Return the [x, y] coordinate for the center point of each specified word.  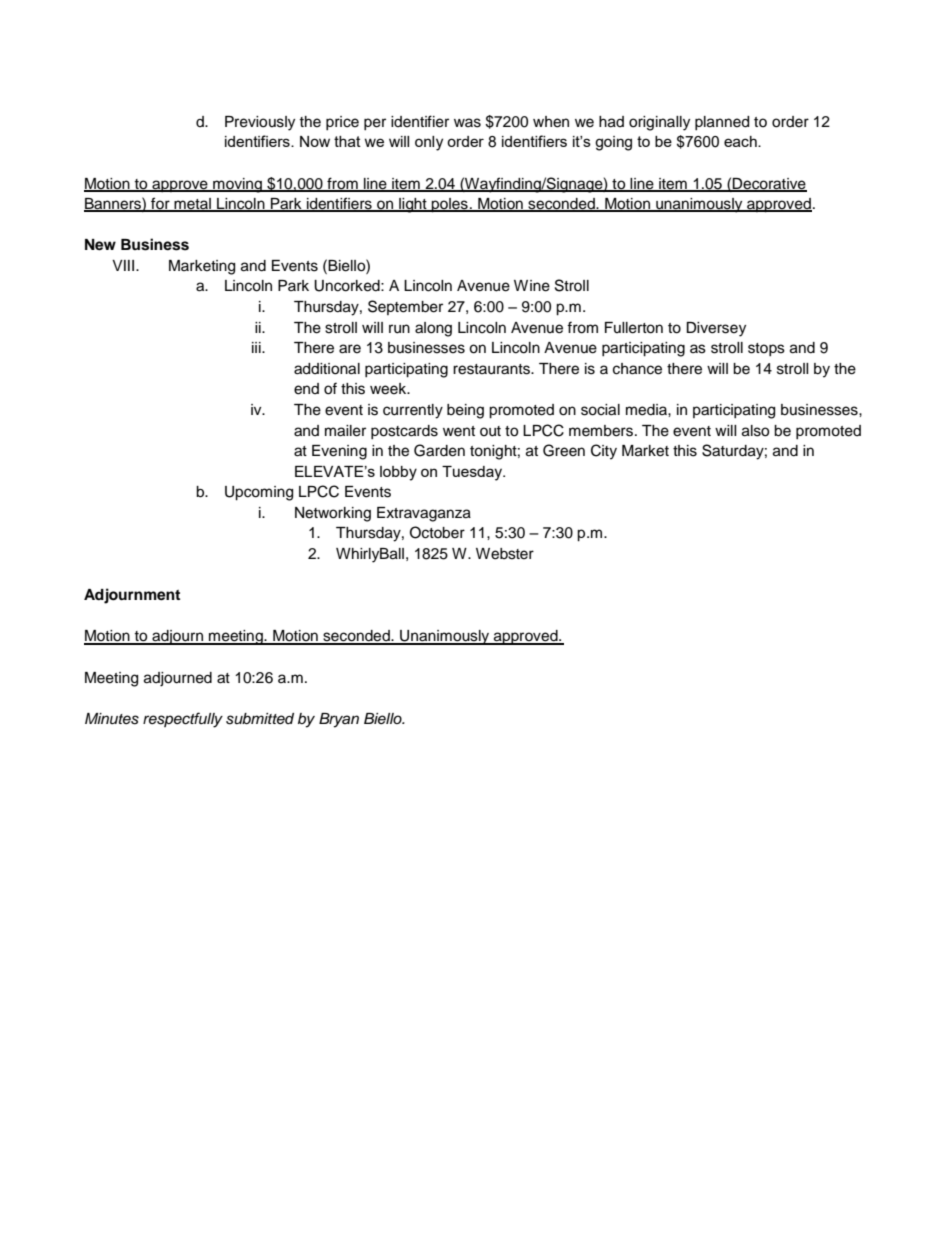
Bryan [339, 720]
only [429, 143]
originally [659, 123]
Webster [505, 554]
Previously [260, 123]
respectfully [183, 720]
